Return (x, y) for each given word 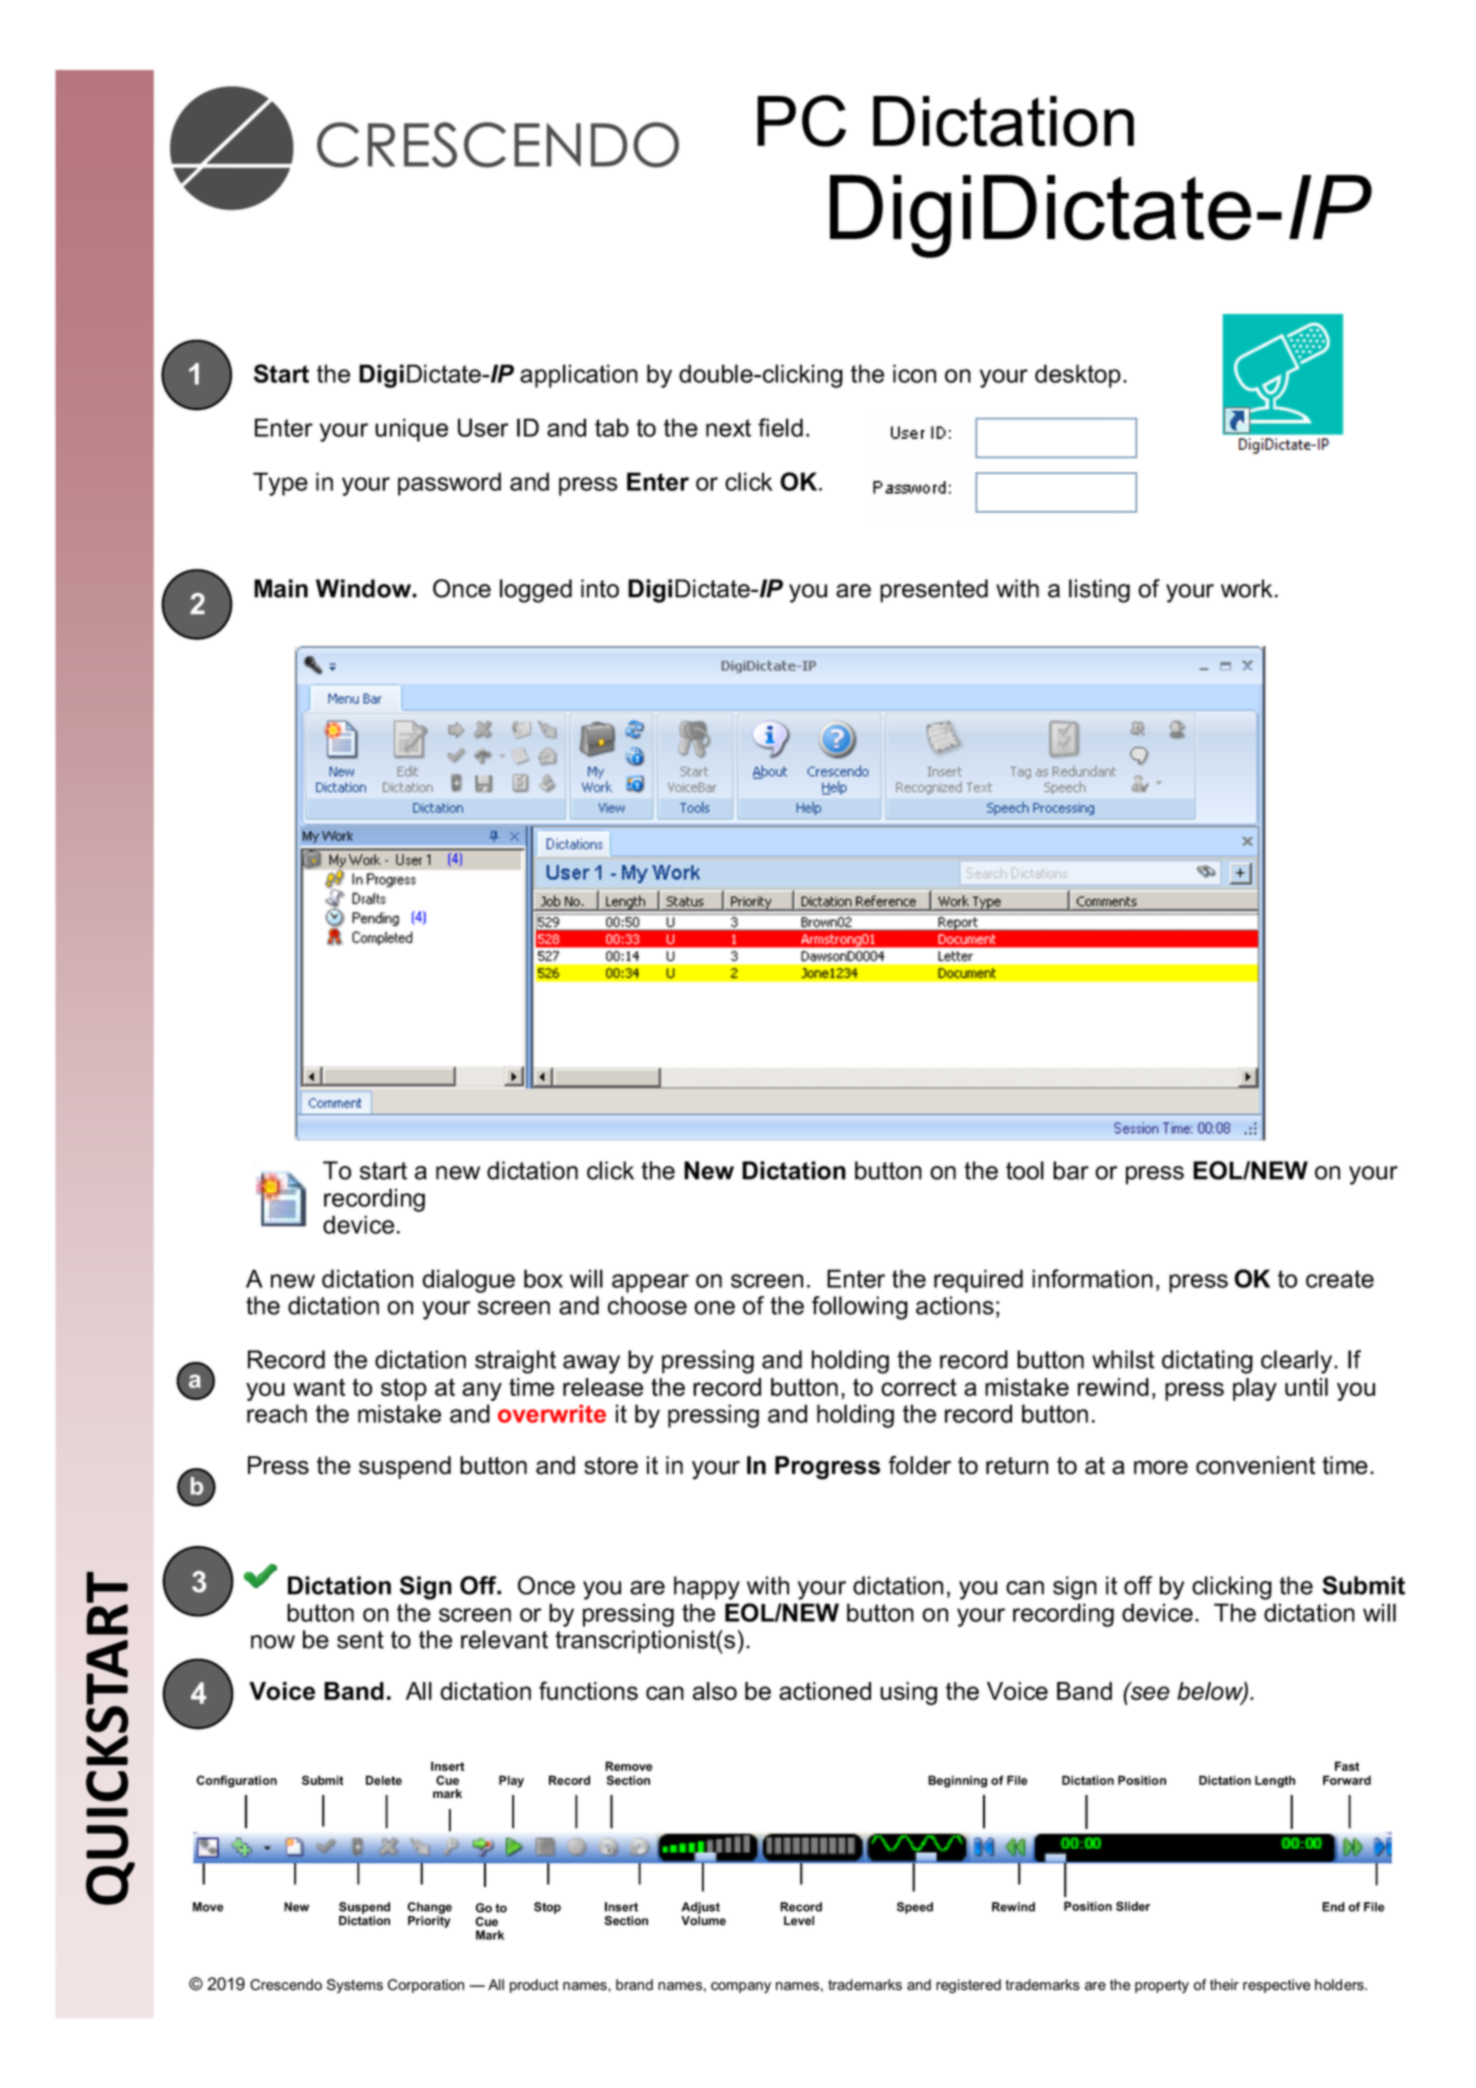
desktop (1078, 376)
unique (411, 430)
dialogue (468, 1281)
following (860, 1308)
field (780, 427)
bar (1071, 1170)
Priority (429, 1922)
